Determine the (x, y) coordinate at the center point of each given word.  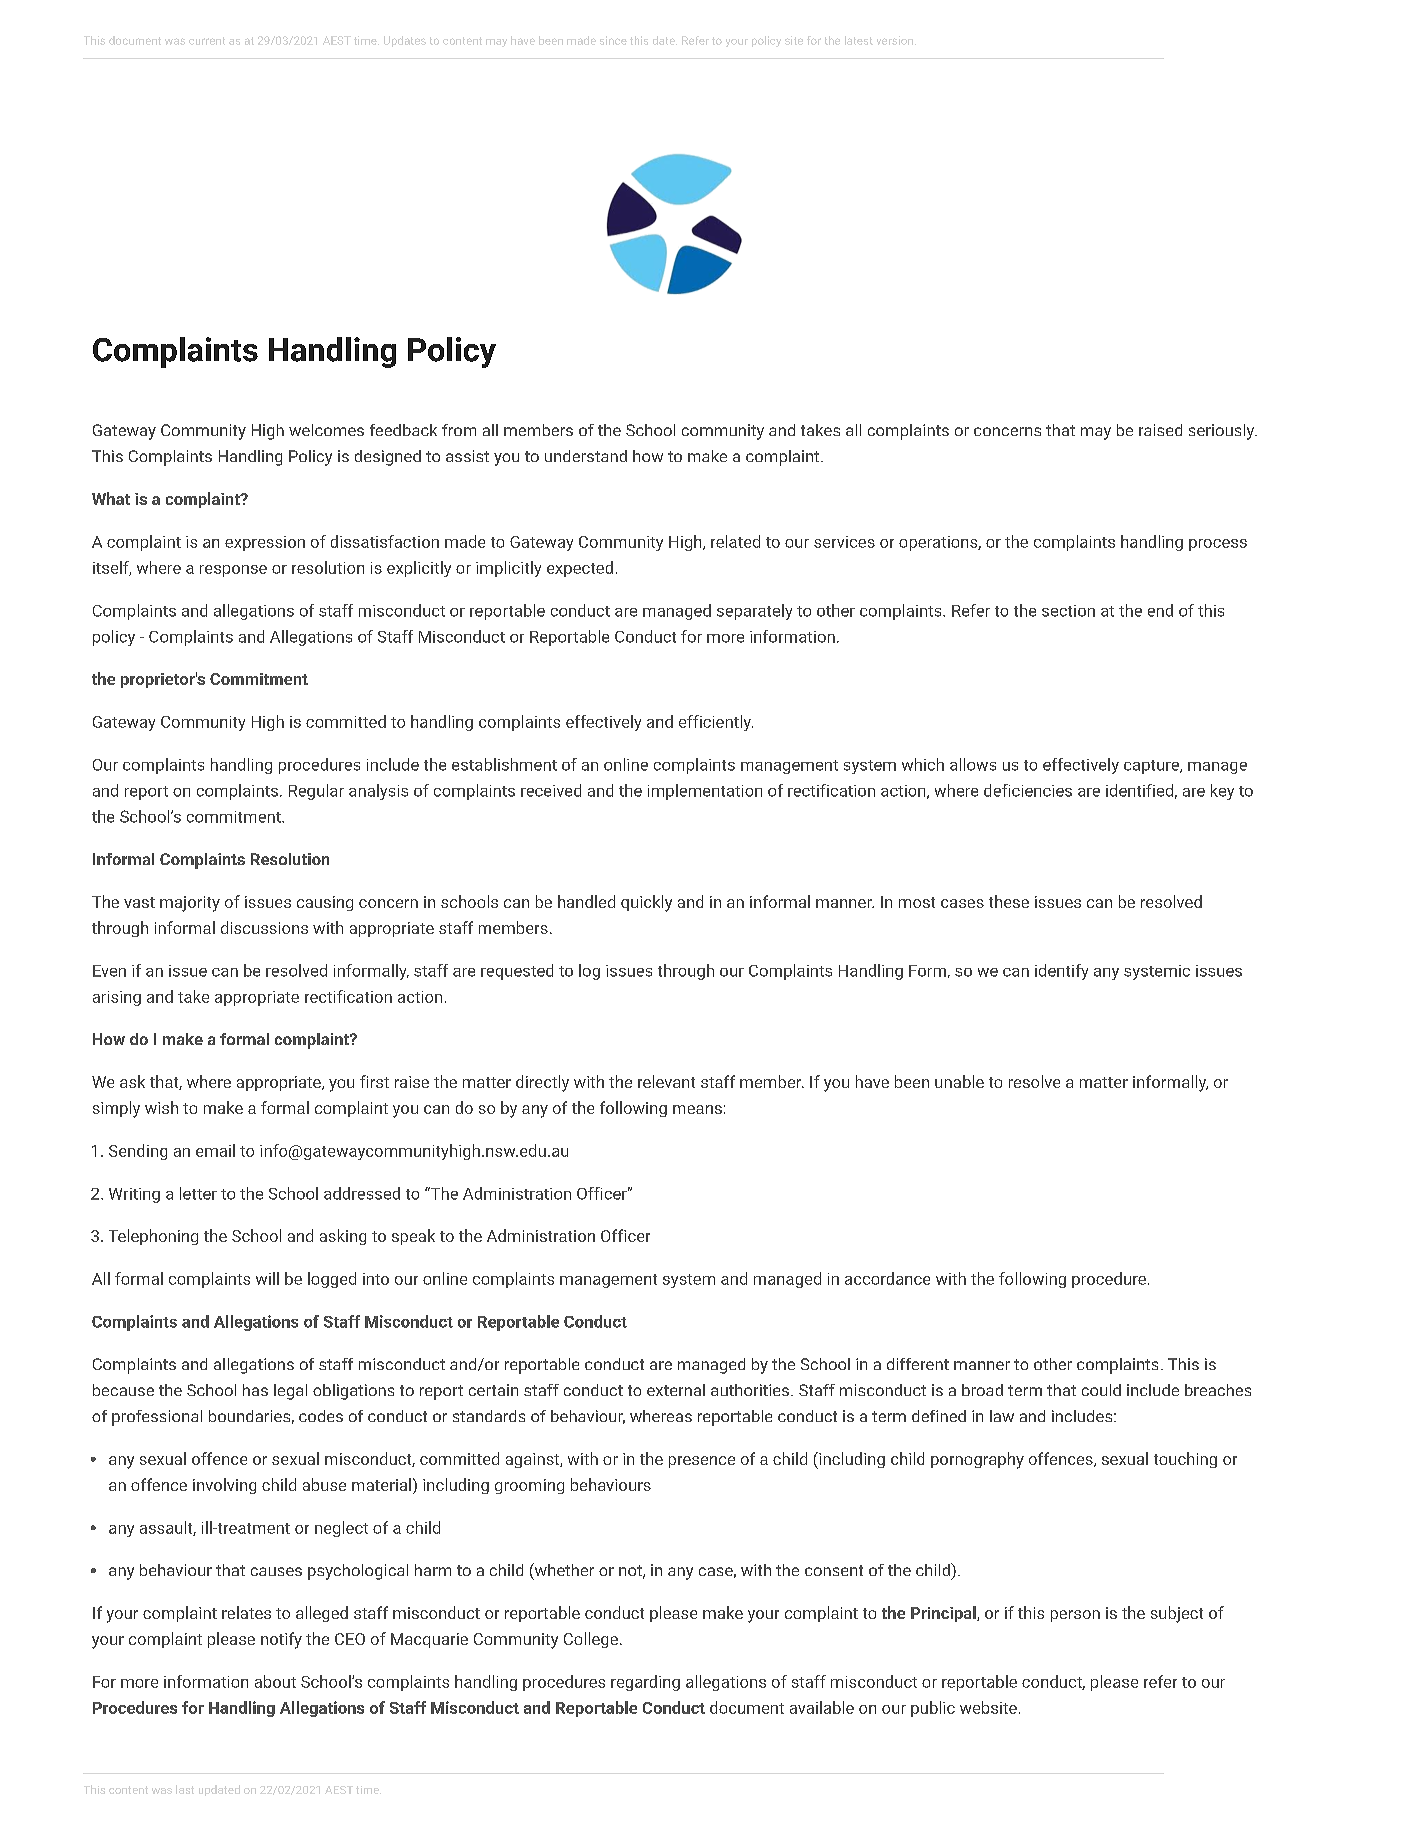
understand (586, 456)
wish (161, 1107)
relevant (666, 1081)
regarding (645, 1683)
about (275, 1681)
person (1075, 1616)
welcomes (326, 430)
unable (959, 1081)
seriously (1223, 432)
